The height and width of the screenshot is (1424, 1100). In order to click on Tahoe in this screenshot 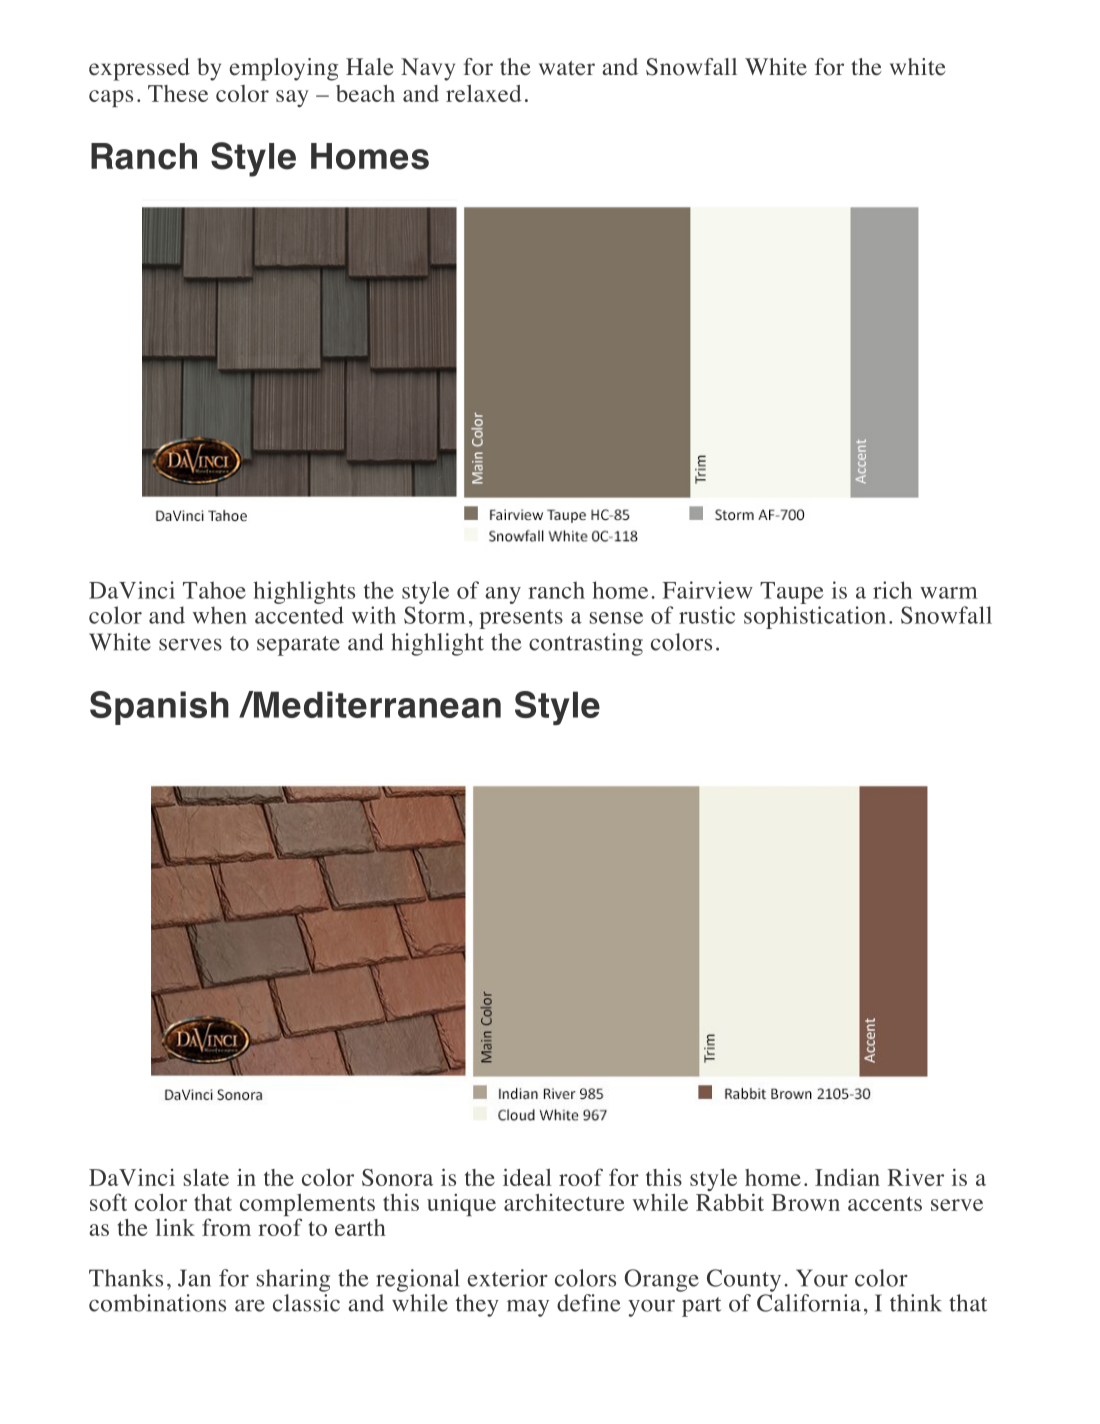, I will do `click(214, 590)`.
